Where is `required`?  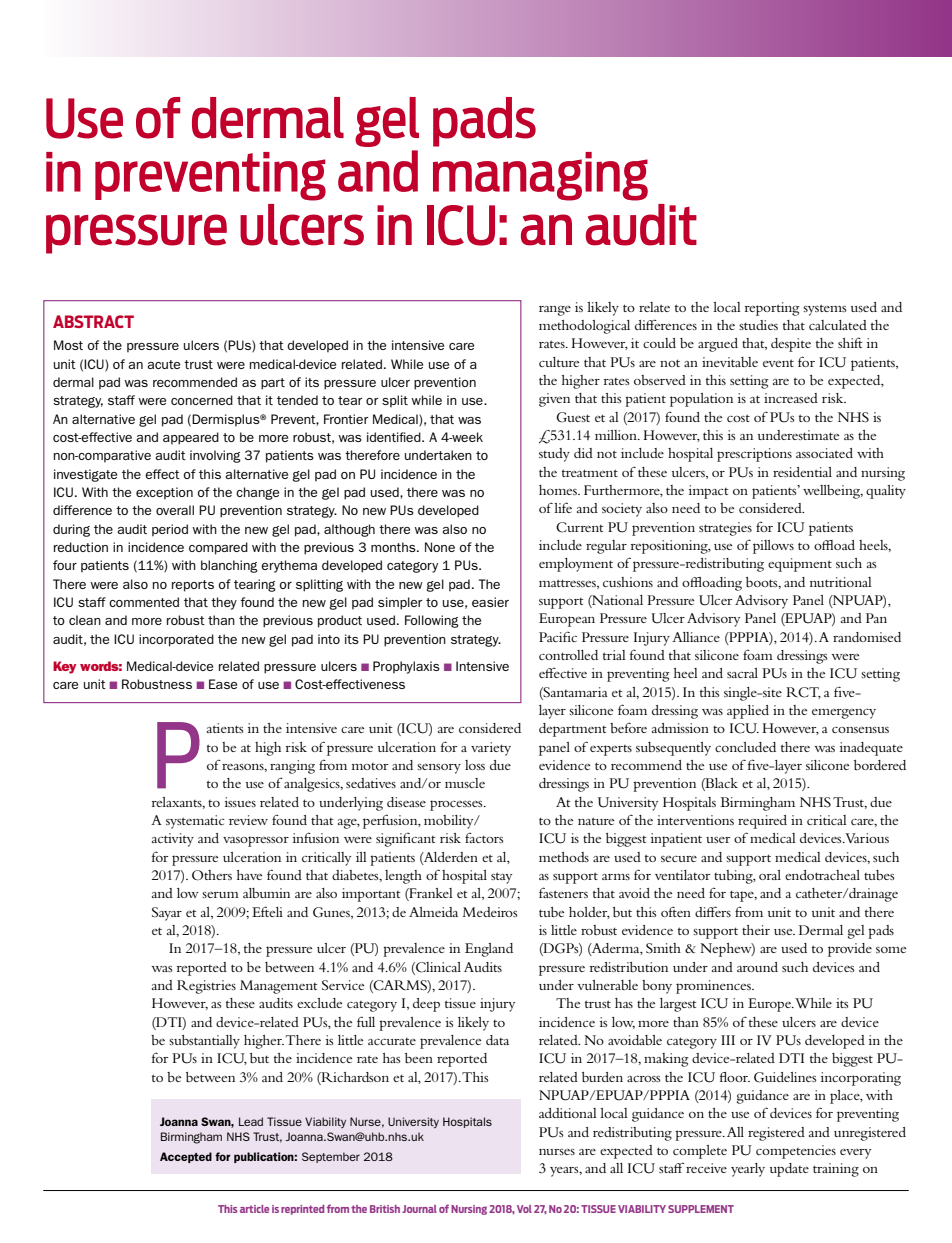 required is located at coordinates (762, 822).
